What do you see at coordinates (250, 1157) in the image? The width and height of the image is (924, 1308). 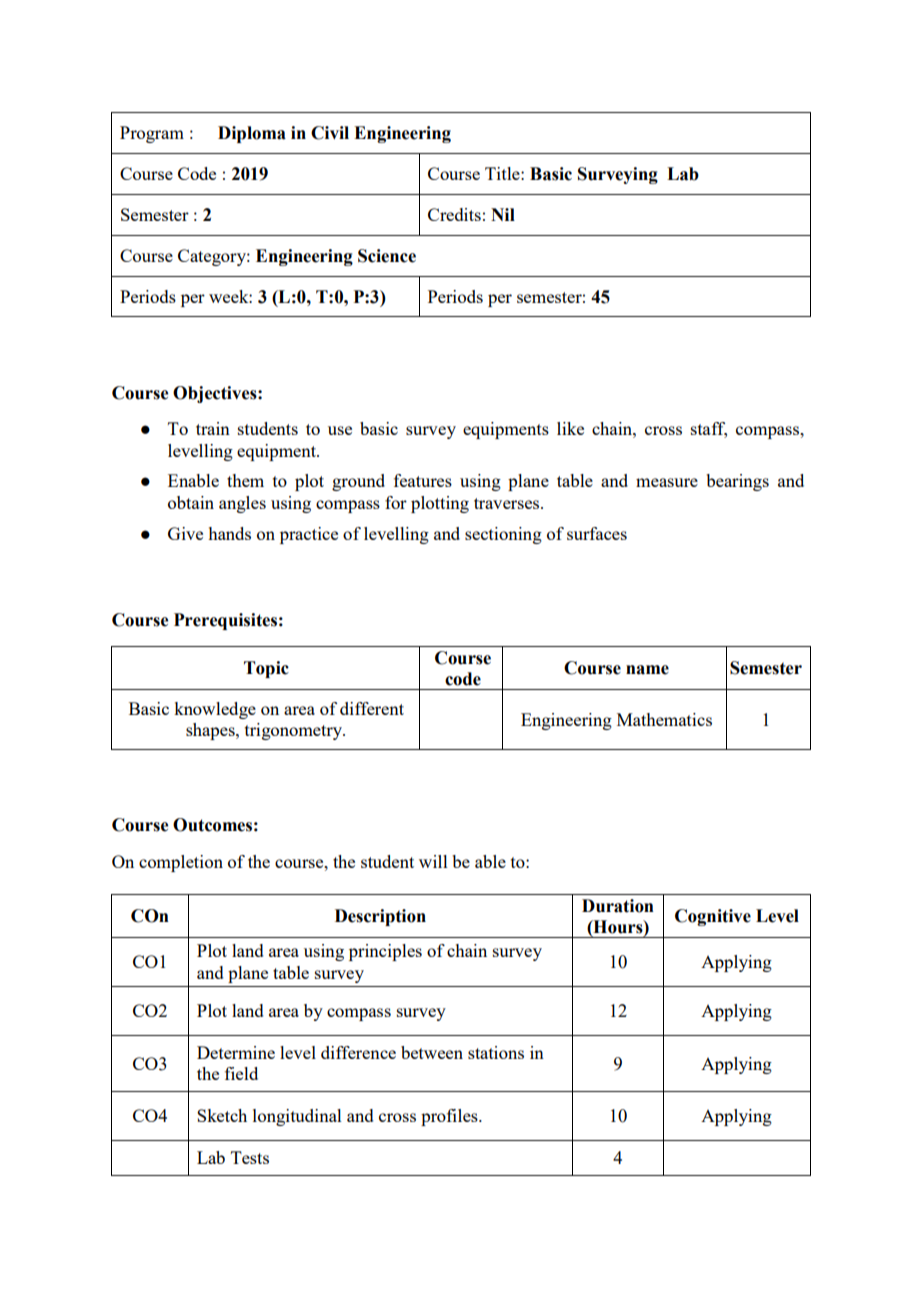 I see `Tests` at bounding box center [250, 1157].
